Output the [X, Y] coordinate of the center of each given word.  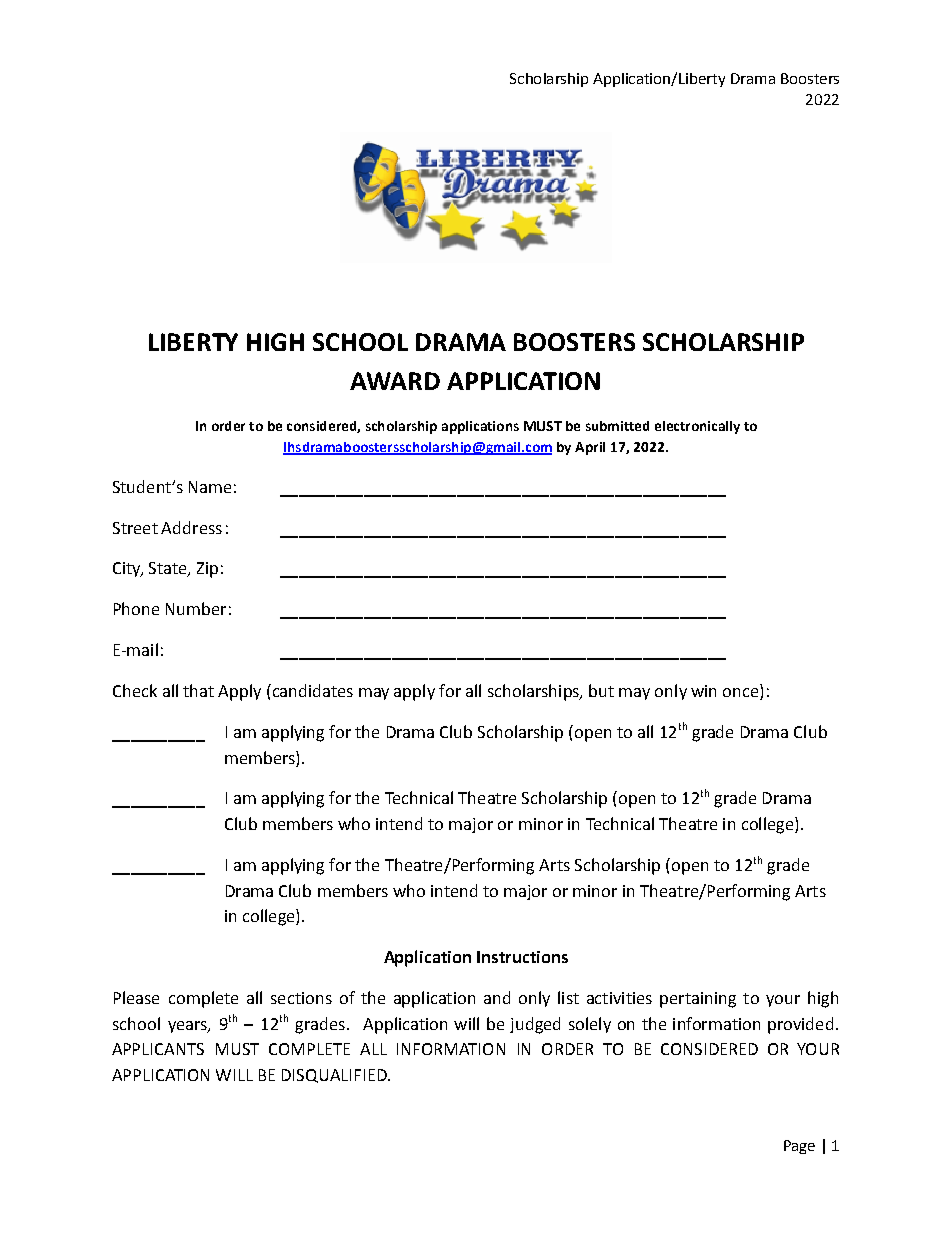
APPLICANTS [158, 1049]
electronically [697, 427]
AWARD [395, 381]
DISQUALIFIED [335, 1076]
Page [799, 1147]
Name [210, 487]
